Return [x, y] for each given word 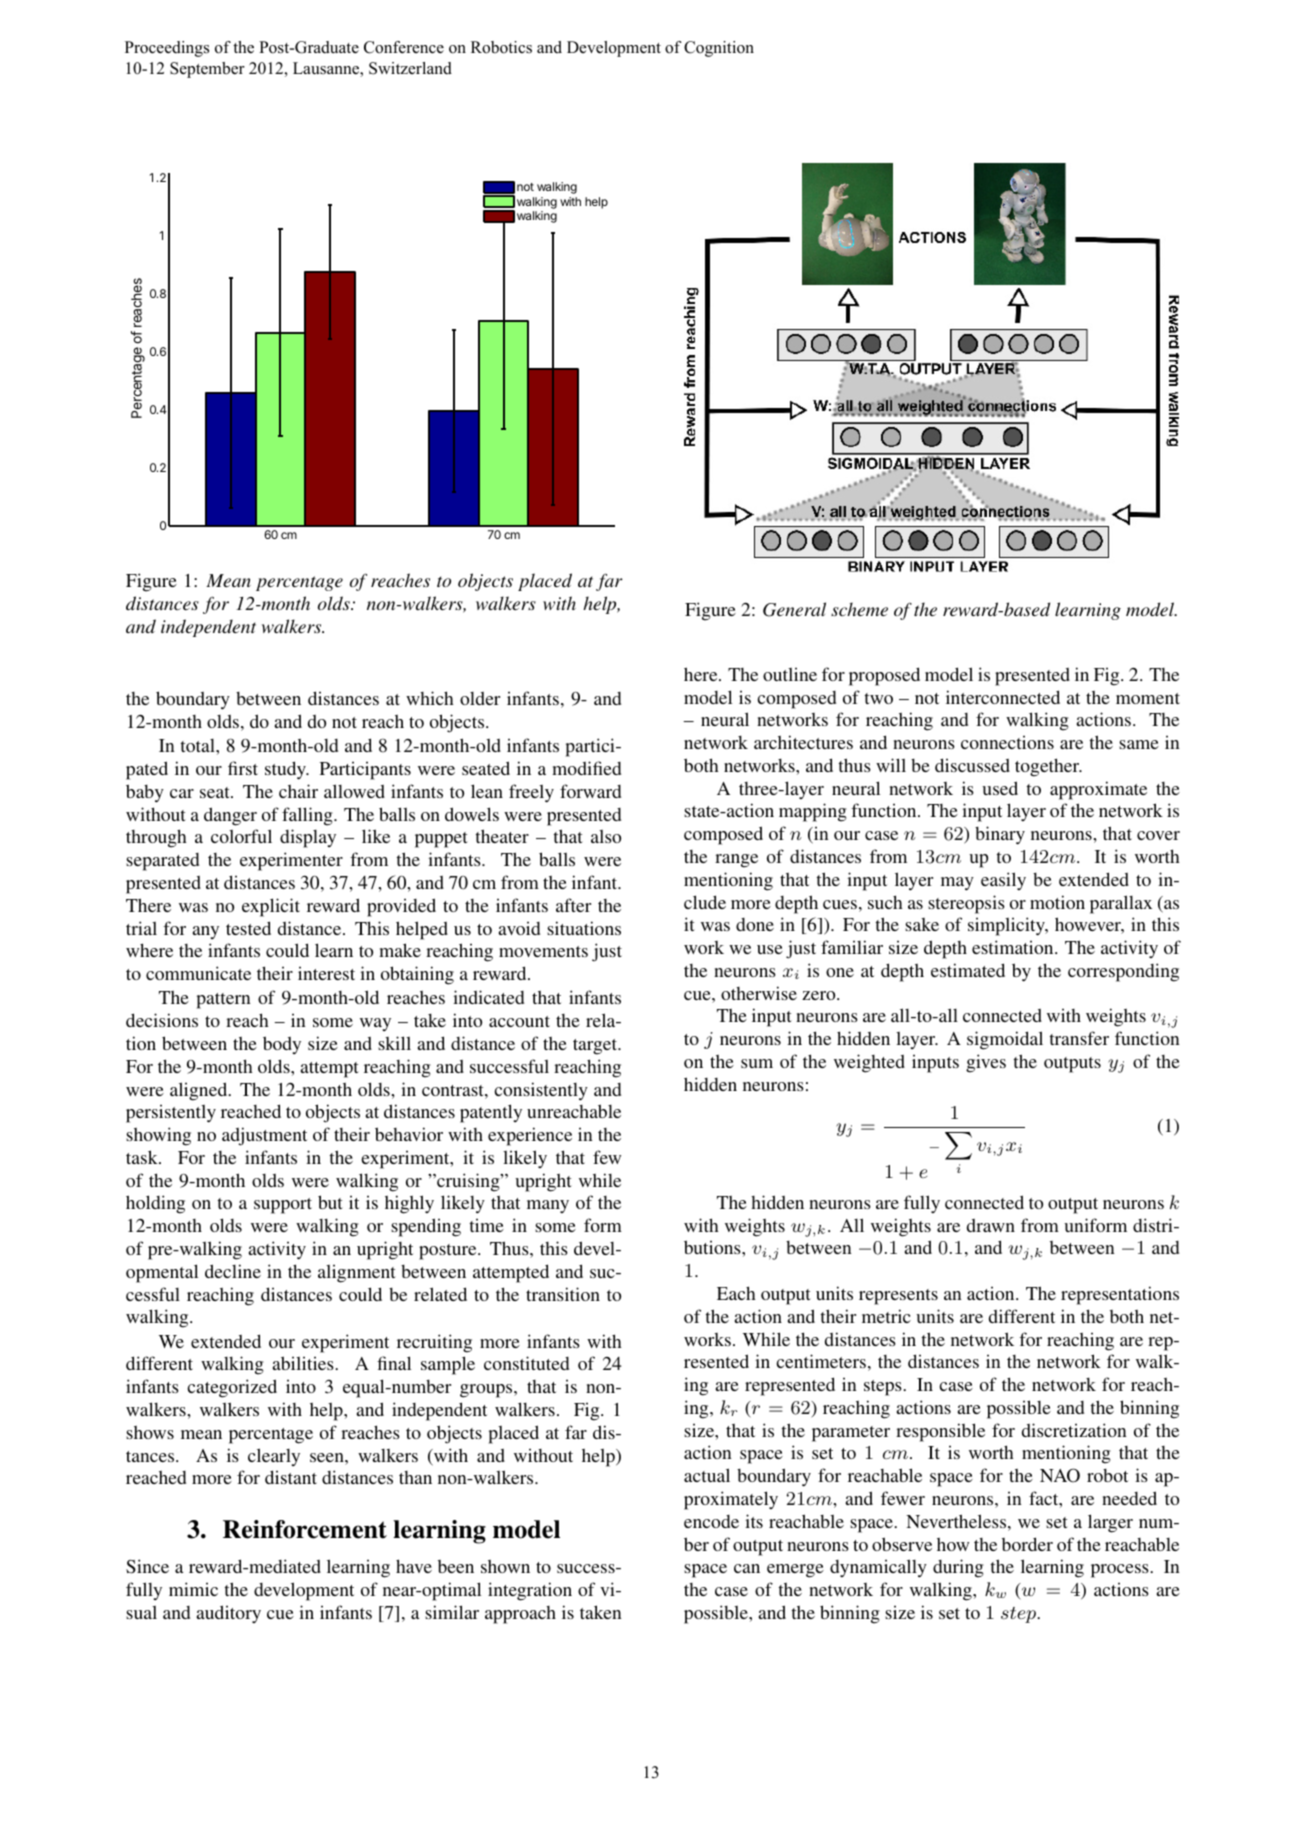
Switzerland [410, 68]
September [207, 70]
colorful [241, 836]
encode [711, 1521]
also [606, 836]
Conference [404, 47]
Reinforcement [305, 1529]
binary [1000, 835]
